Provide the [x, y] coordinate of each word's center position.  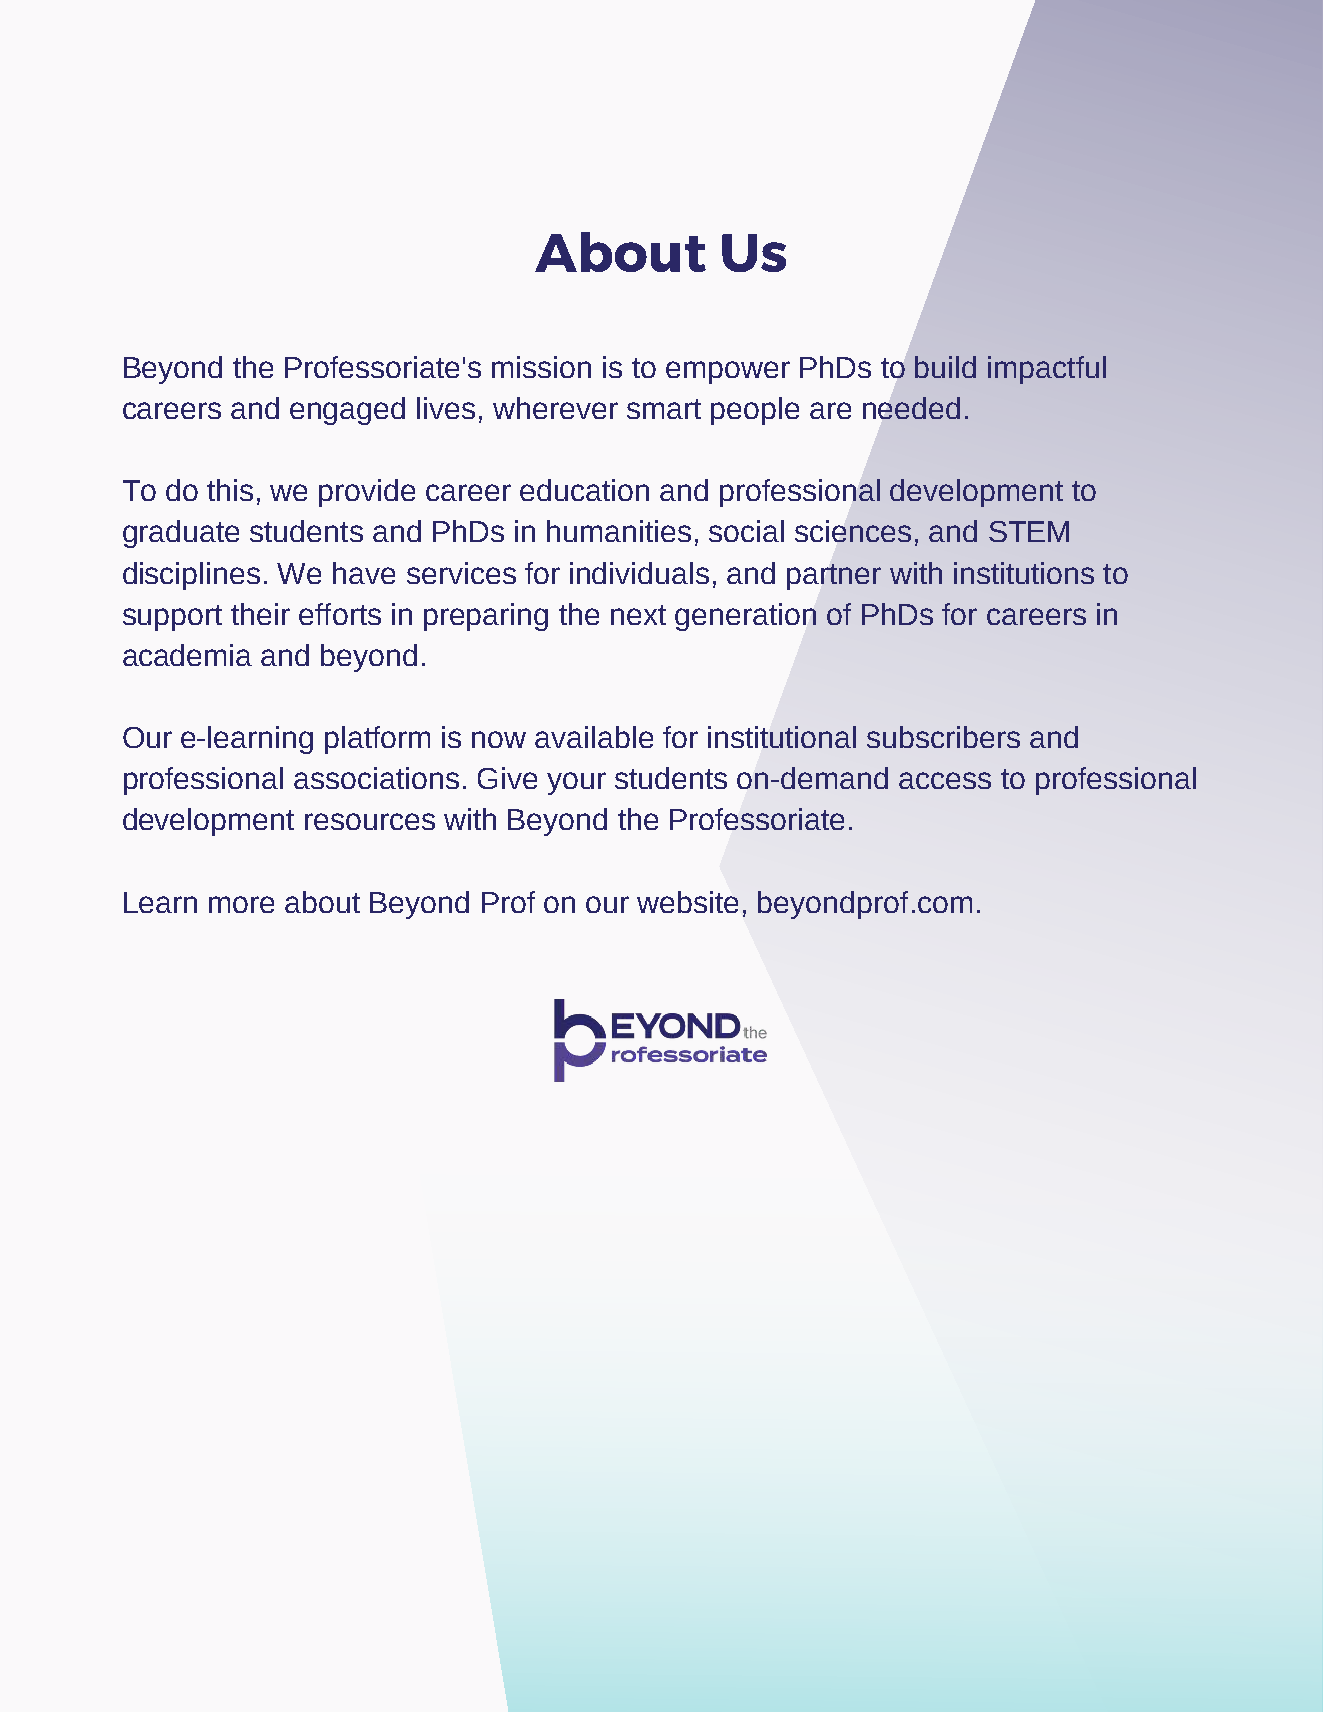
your [576, 783]
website [687, 902]
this [230, 490]
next [638, 615]
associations [376, 778]
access [945, 780]
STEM [1029, 531]
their [260, 614]
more [241, 904]
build [945, 367]
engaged [347, 411]
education [584, 490]
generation [745, 617]
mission [541, 367]
